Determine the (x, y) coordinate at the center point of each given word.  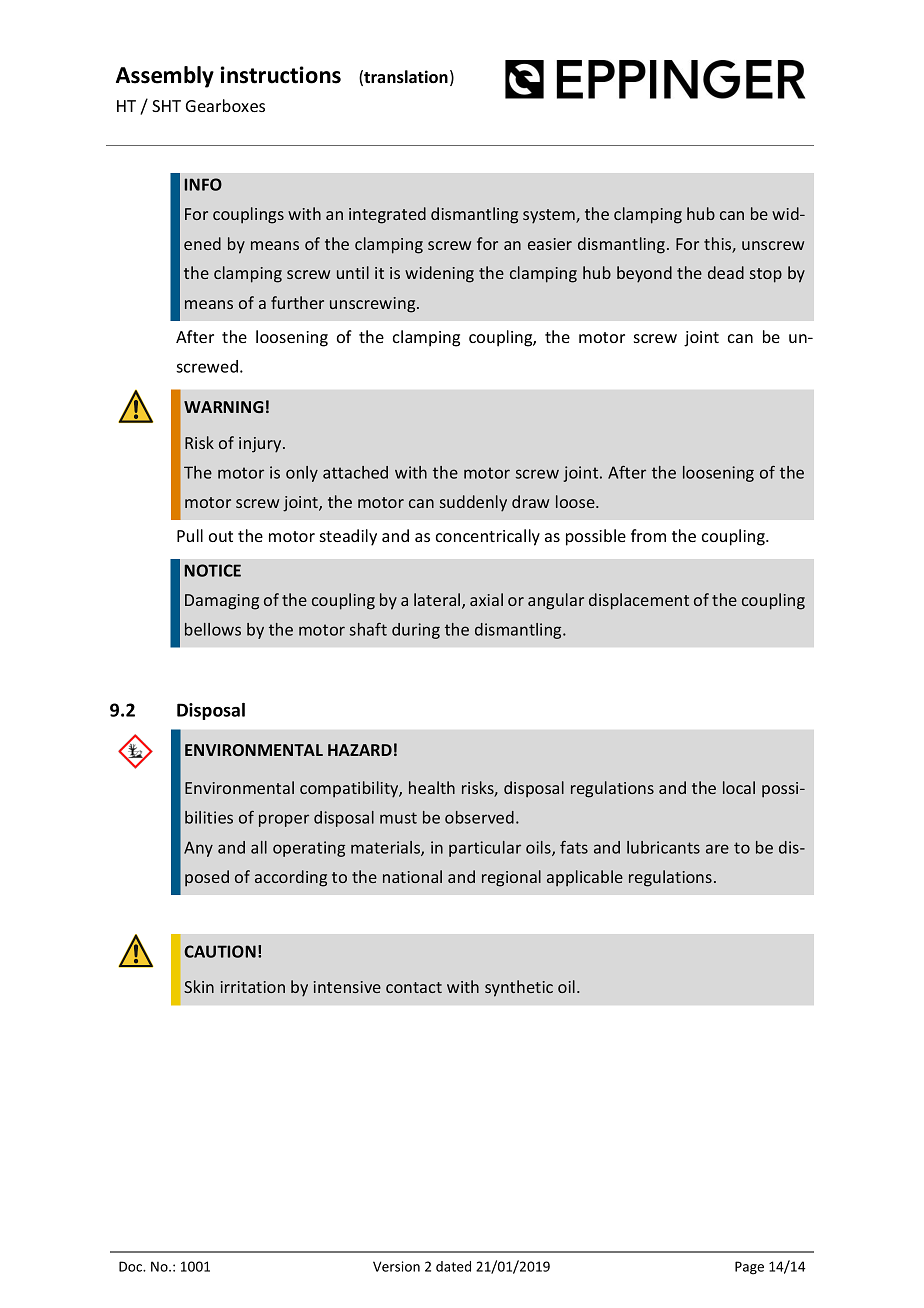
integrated (387, 215)
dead (726, 272)
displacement (639, 601)
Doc (131, 1266)
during (416, 631)
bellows (213, 629)
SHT (166, 106)
